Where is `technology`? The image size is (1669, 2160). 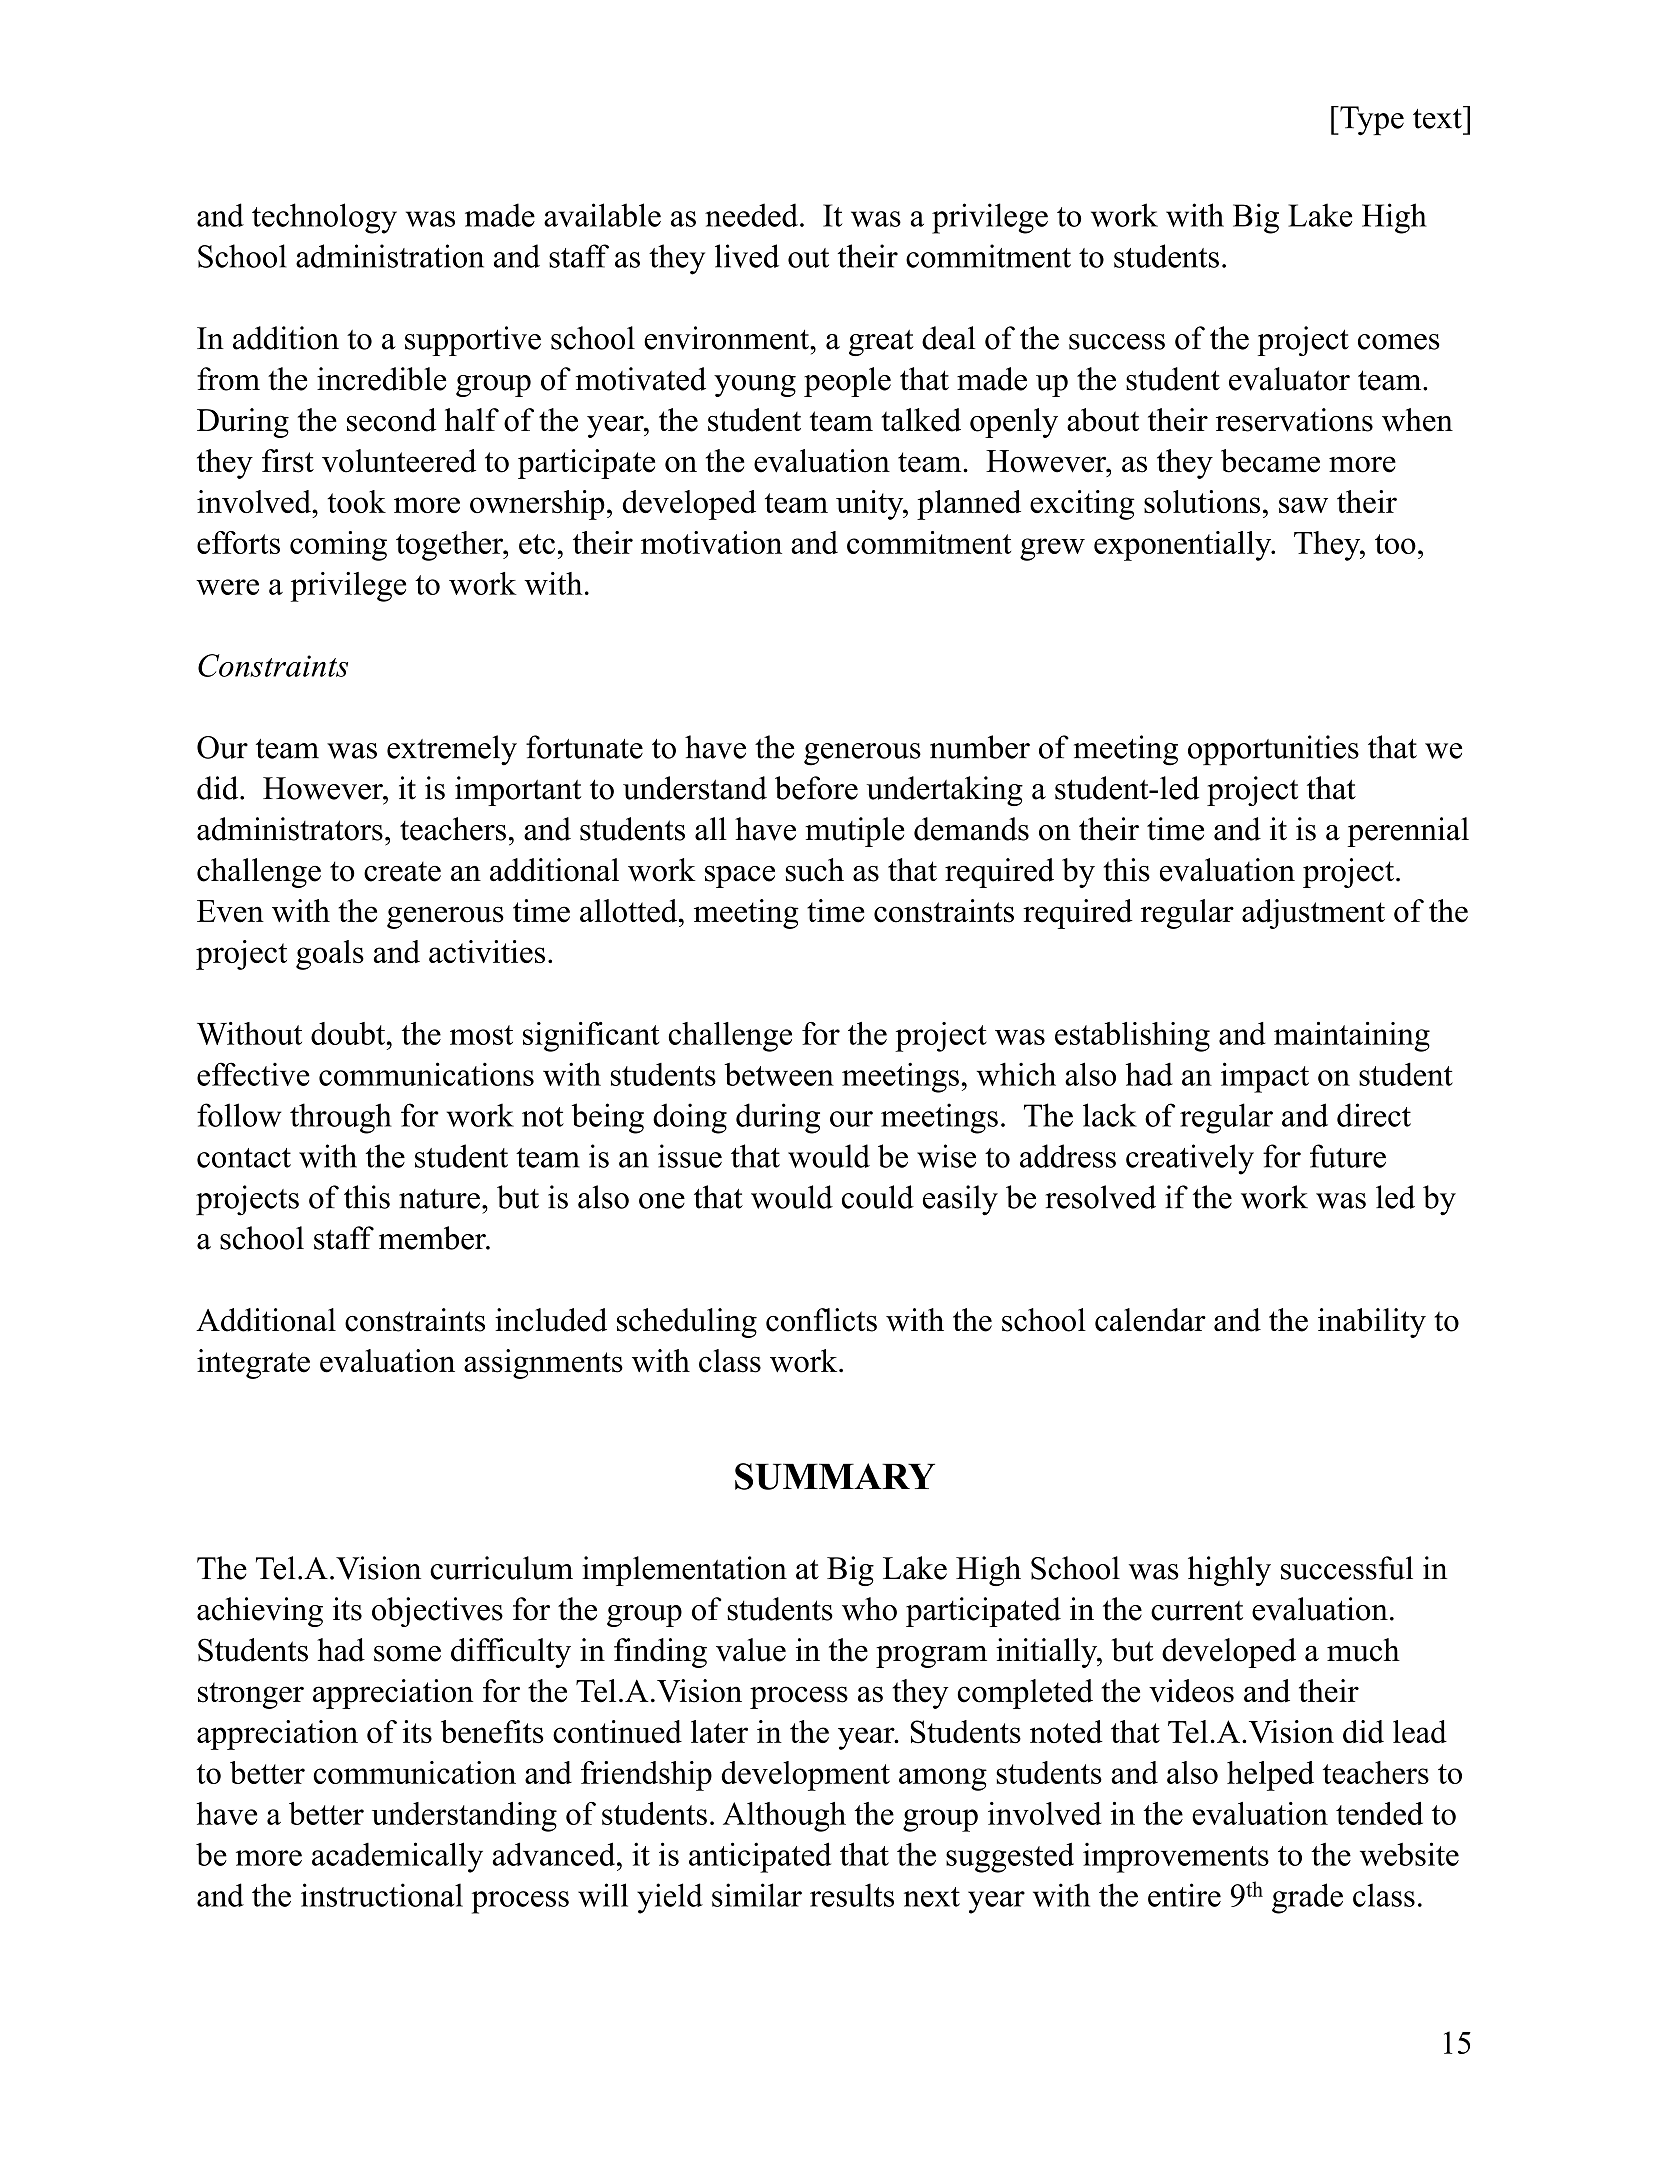 technology is located at coordinates (324, 218).
